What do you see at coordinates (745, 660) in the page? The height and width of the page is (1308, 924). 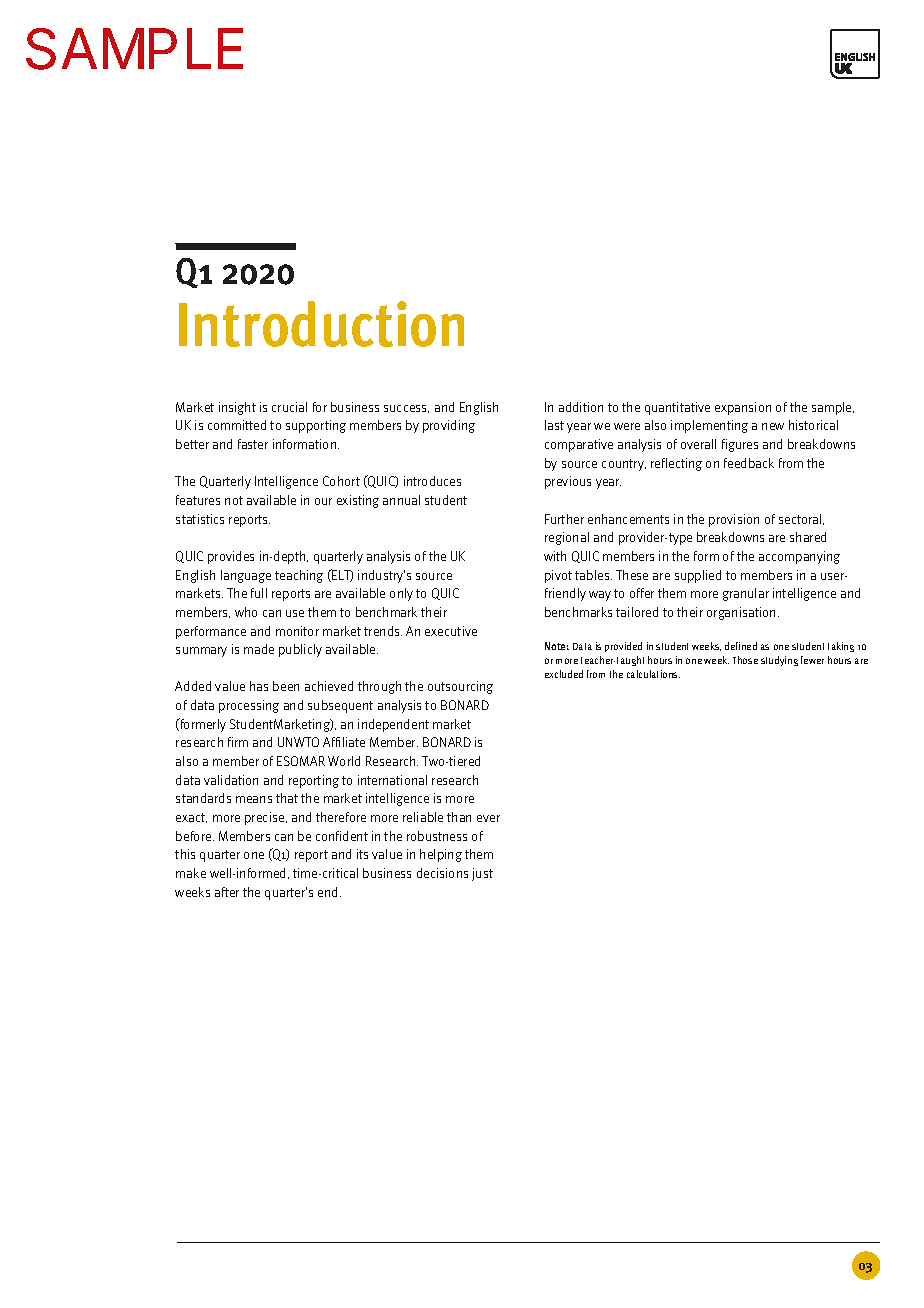 I see `Those` at bounding box center [745, 660].
